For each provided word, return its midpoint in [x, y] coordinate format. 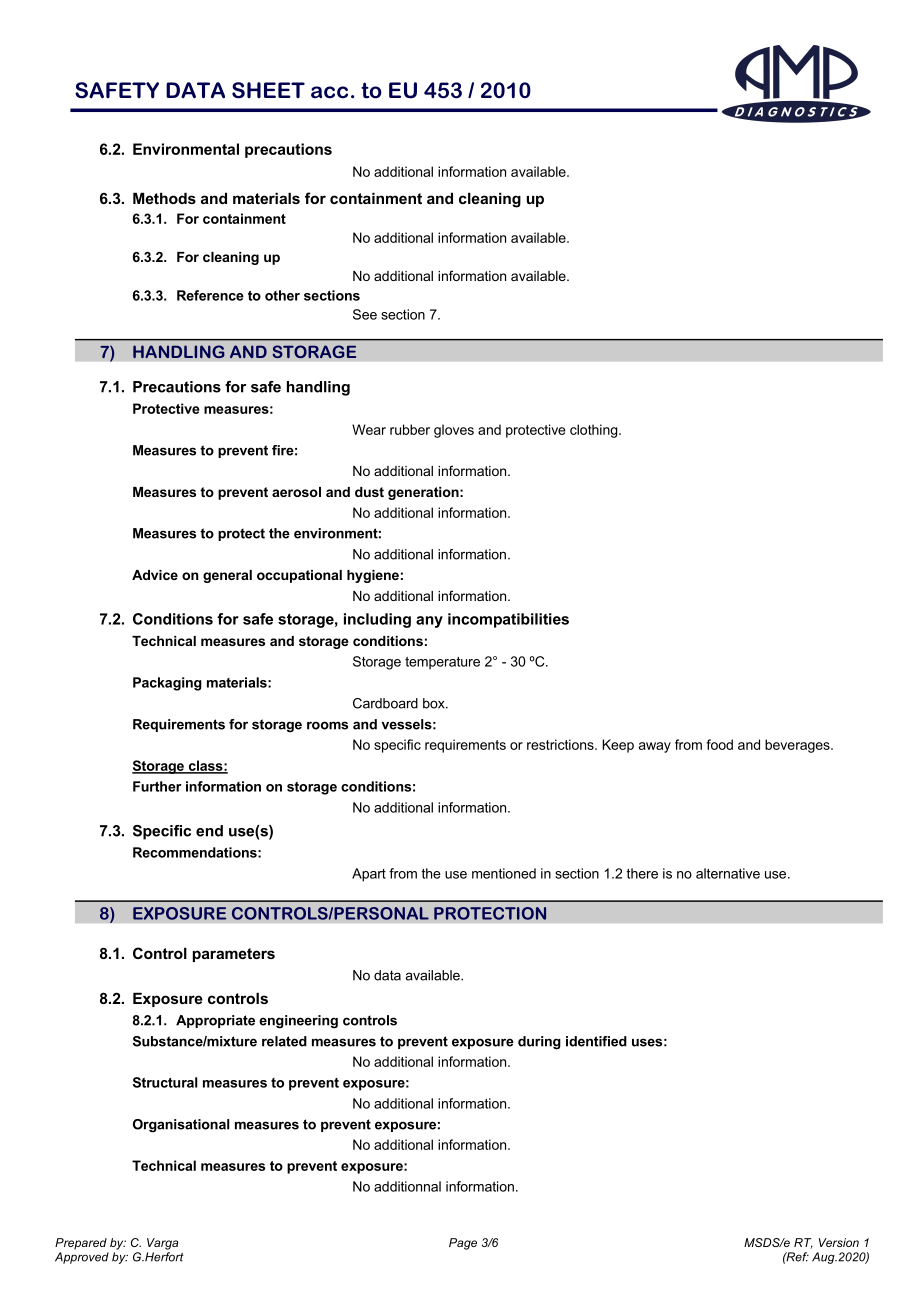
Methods [164, 198]
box [435, 703]
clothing [595, 431]
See [365, 314]
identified [596, 1041]
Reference [210, 295]
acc [329, 92]
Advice [155, 575]
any [429, 622]
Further [157, 786]
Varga [162, 1244]
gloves [454, 431]
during [539, 1043]
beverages [798, 746]
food [719, 744]
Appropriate [215, 1021]
